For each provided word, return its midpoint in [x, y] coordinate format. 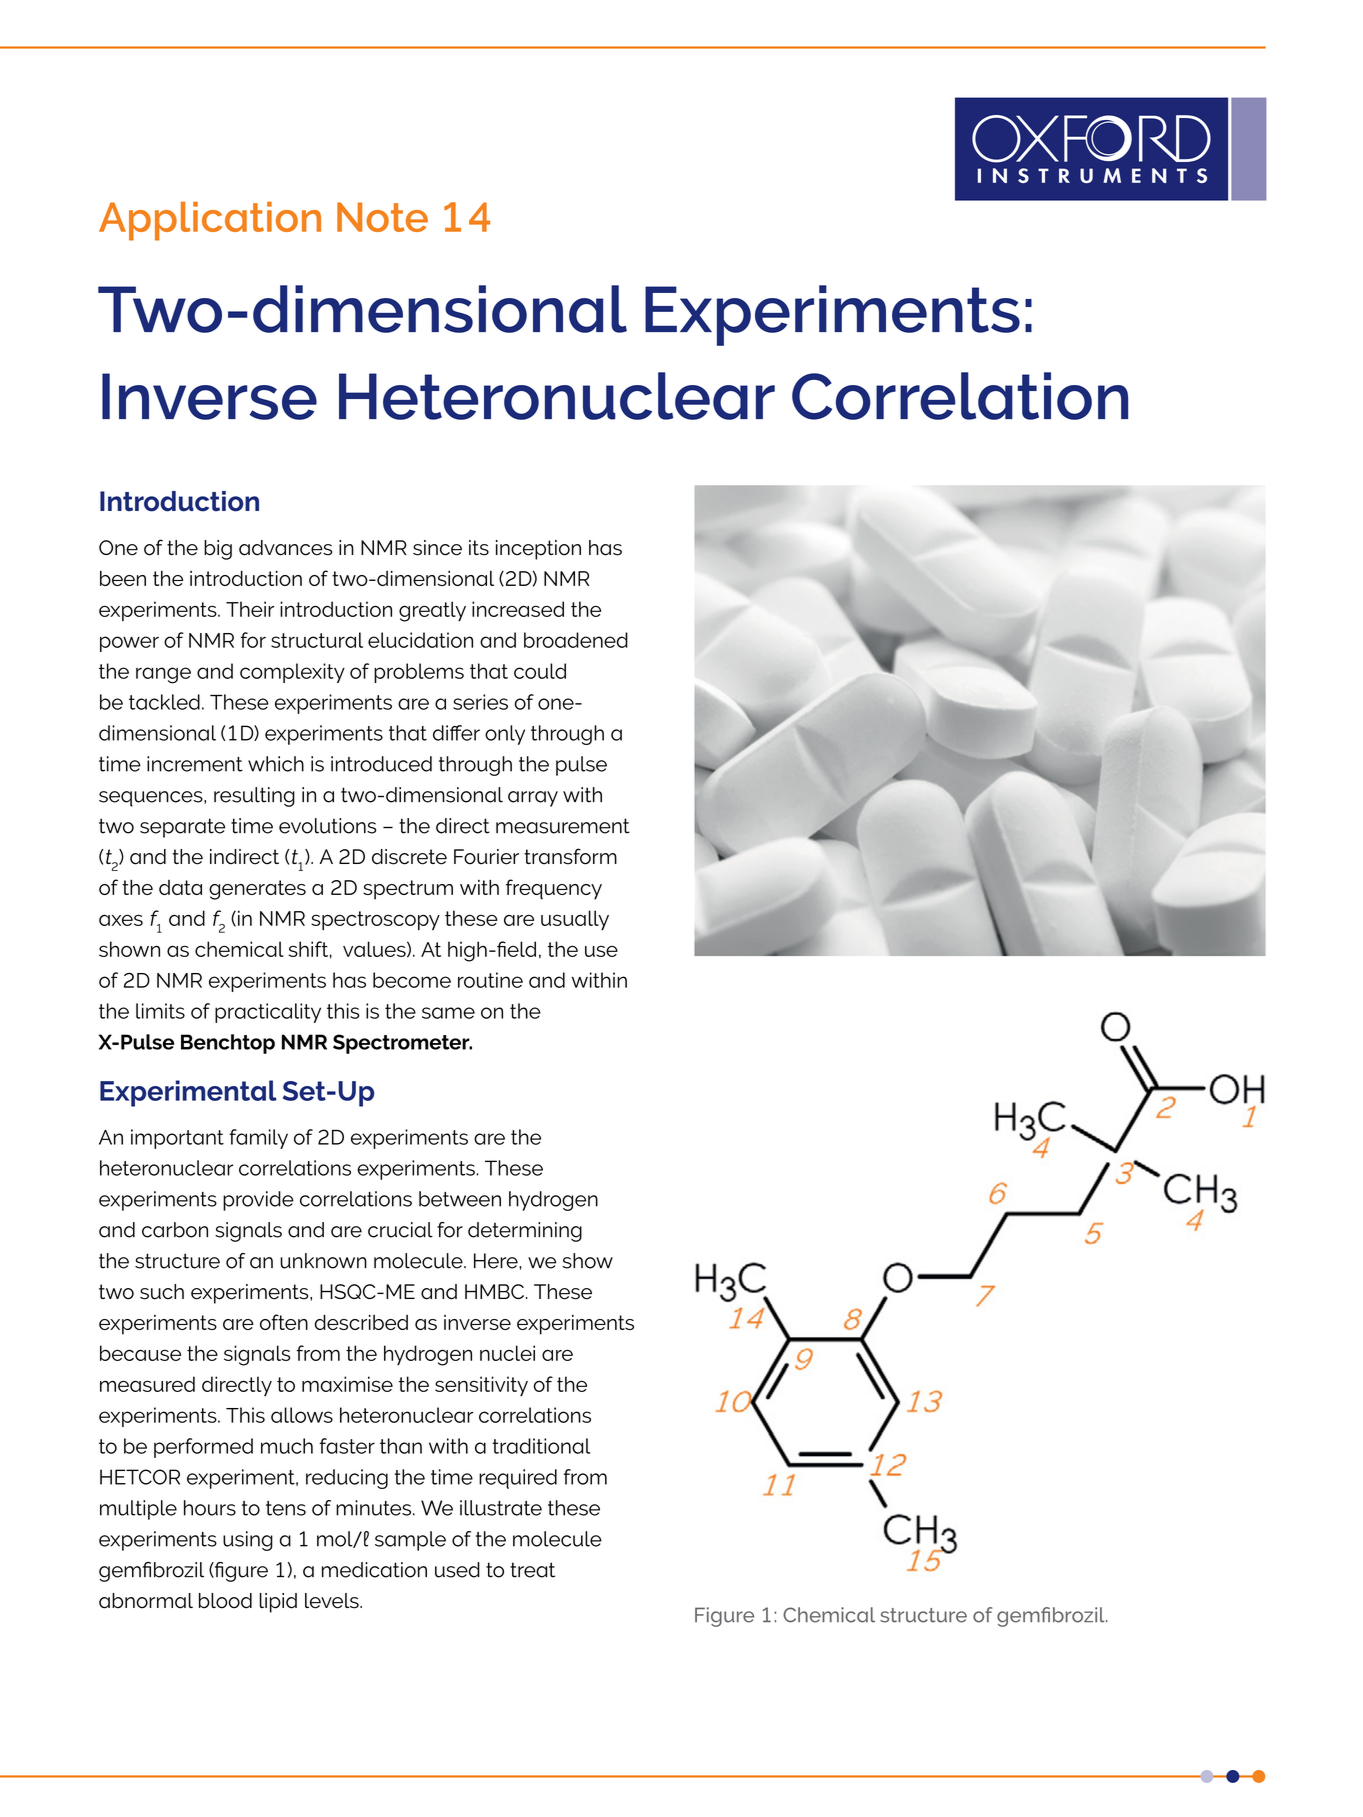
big [218, 550]
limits [160, 1011]
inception [538, 550]
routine [490, 980]
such [162, 1292]
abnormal [146, 1601]
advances [285, 548]
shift [308, 949]
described [361, 1322]
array [533, 799]
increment [195, 764]
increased [518, 609]
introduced [381, 764]
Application [210, 221]
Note [382, 217]
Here [497, 1261]
